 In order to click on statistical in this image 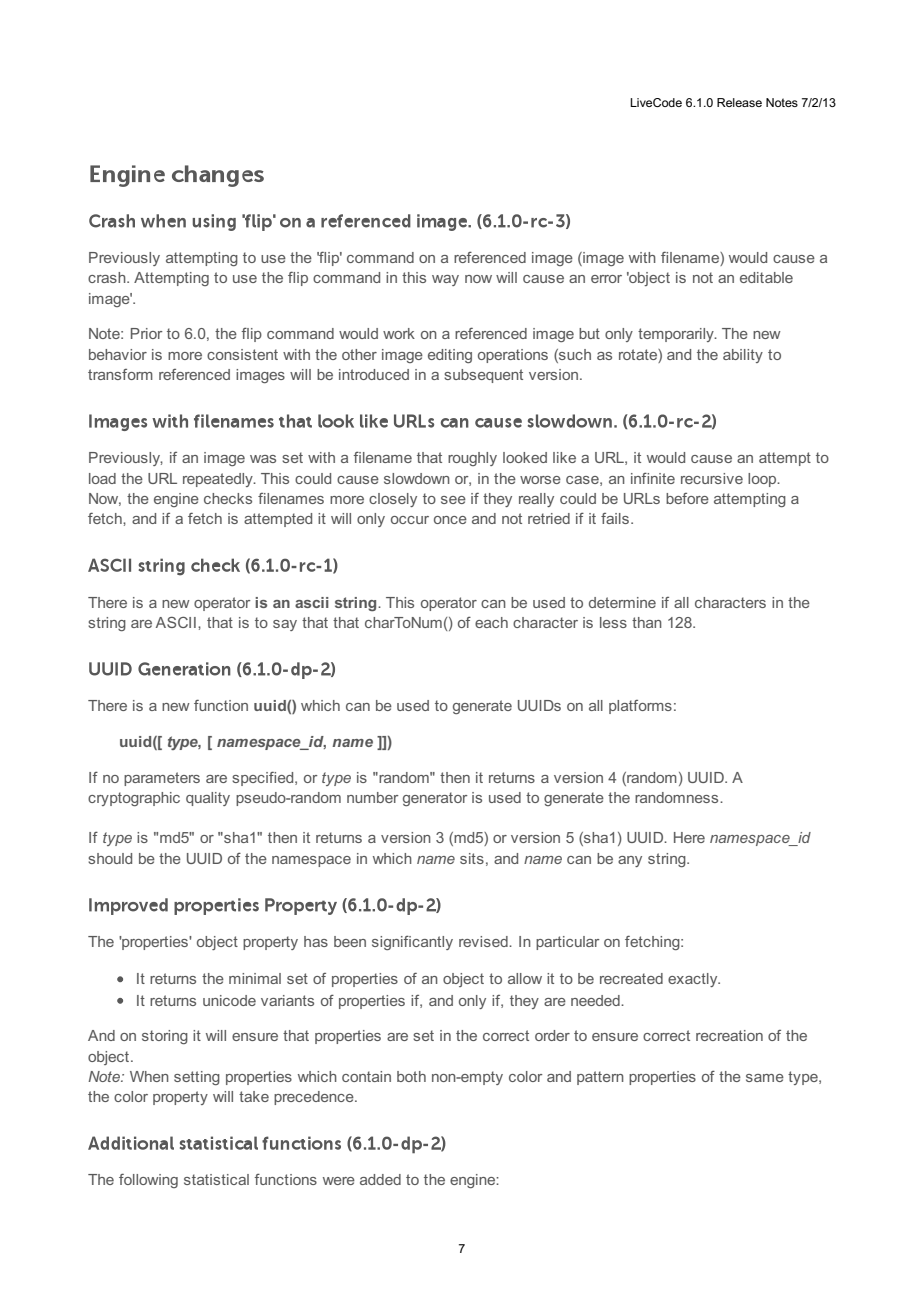, I will do `click(216, 1179)`.
